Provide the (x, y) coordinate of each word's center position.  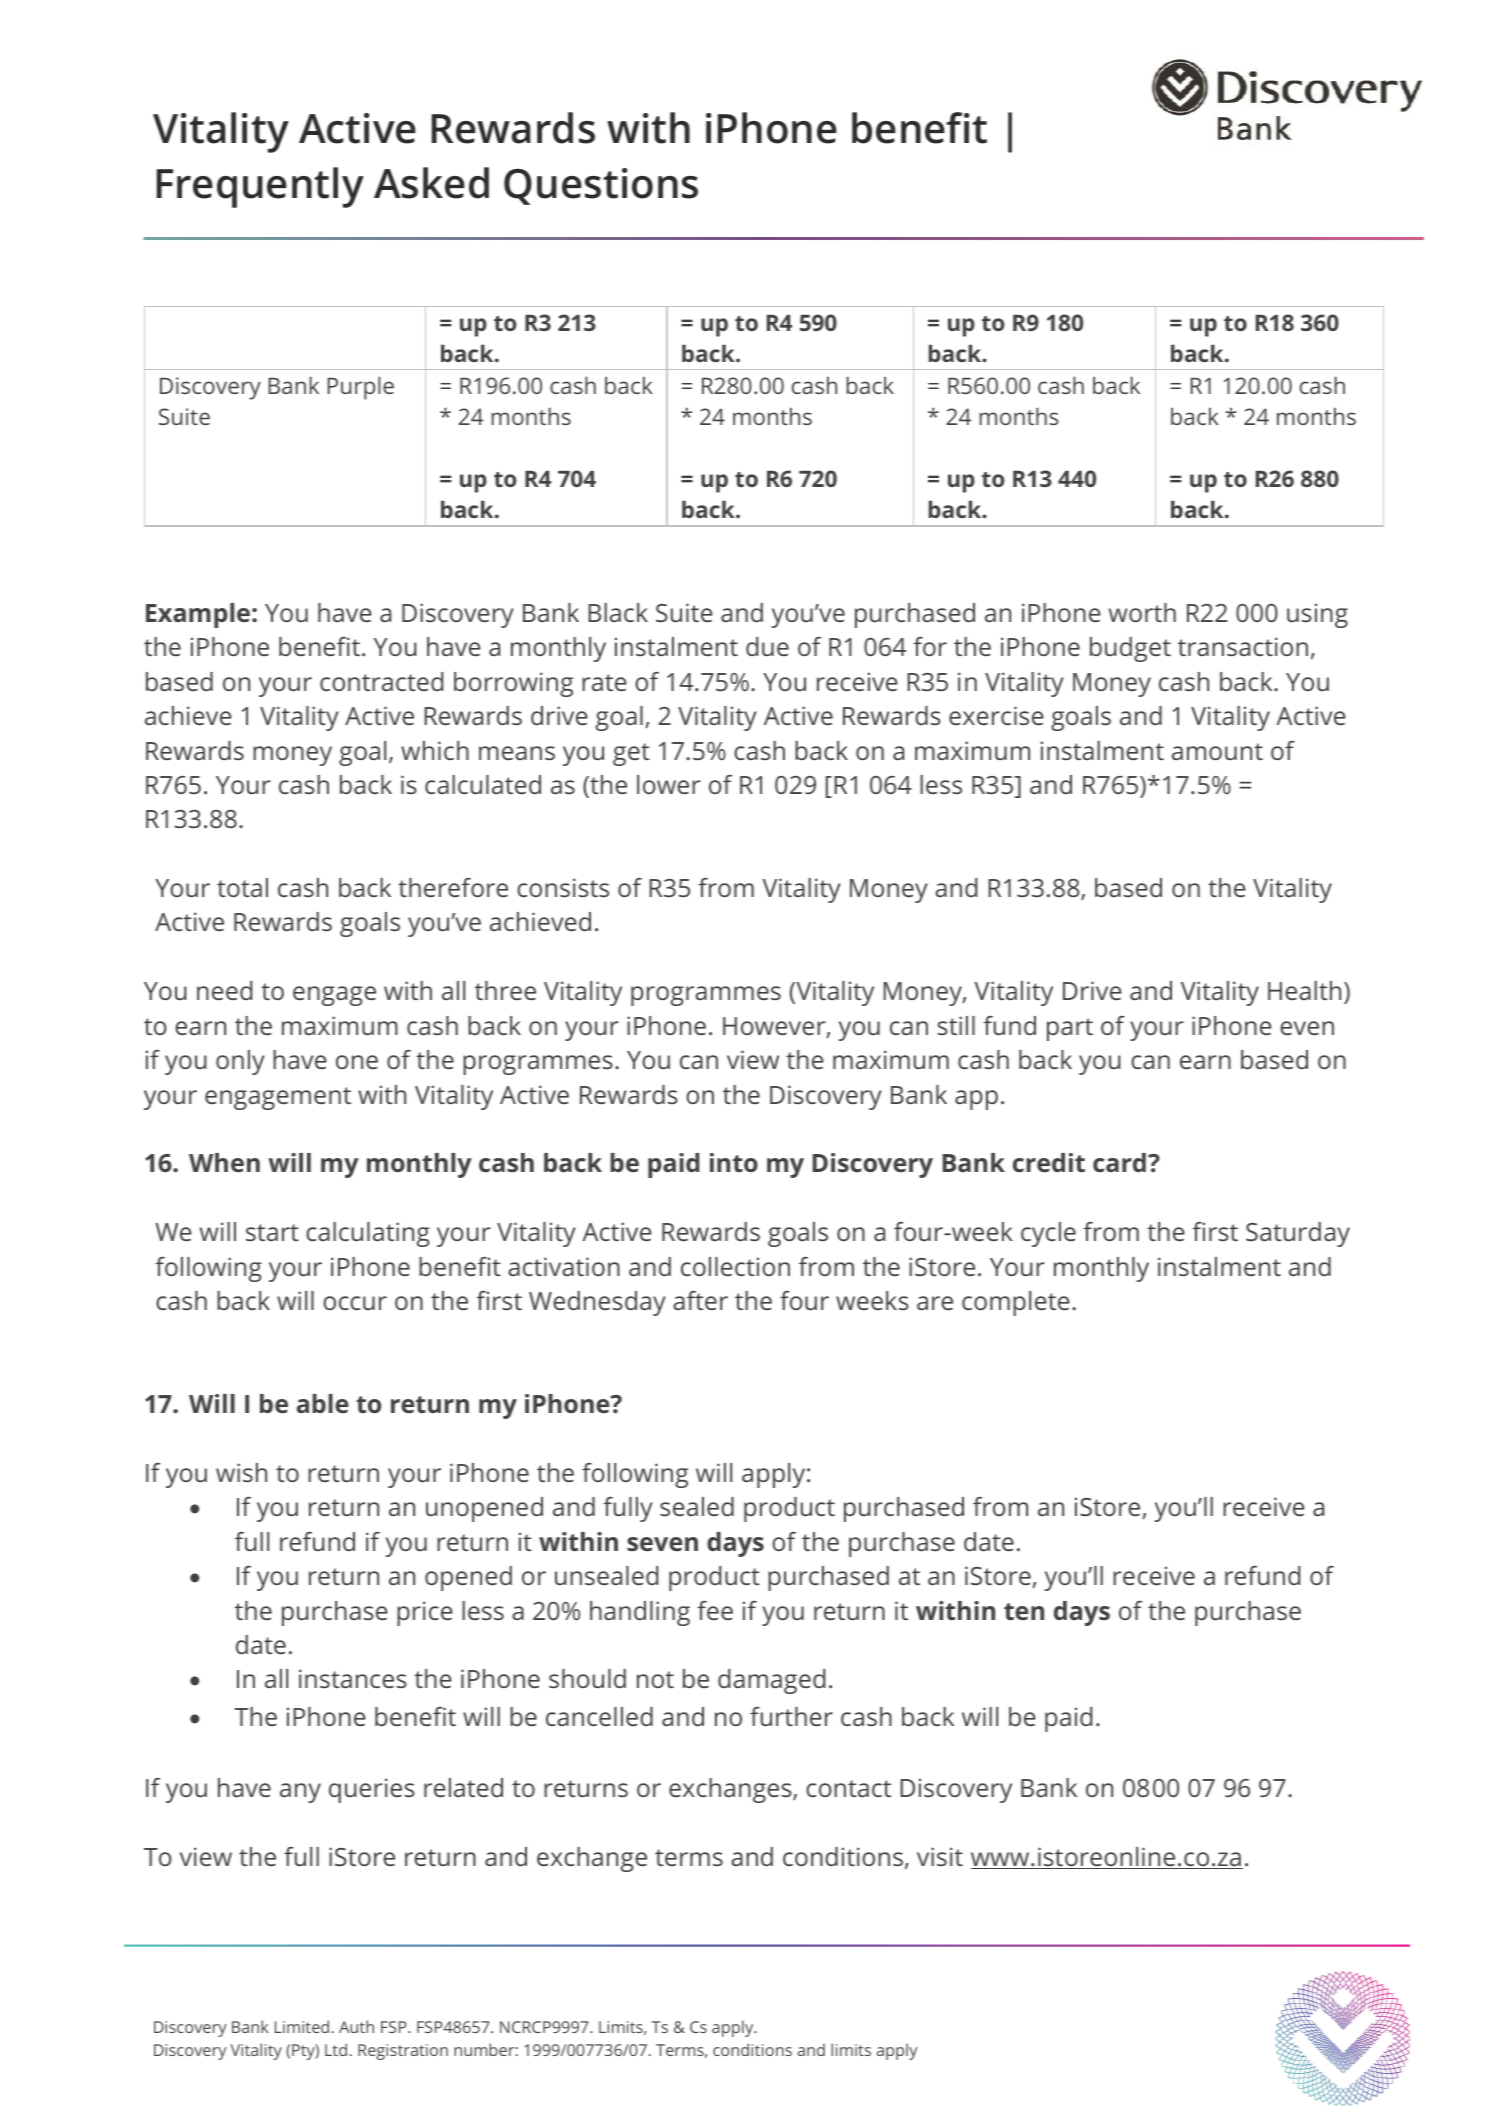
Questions (601, 186)
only (240, 1062)
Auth (356, 2026)
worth (1142, 612)
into (734, 1162)
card (1119, 1162)
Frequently (260, 187)
